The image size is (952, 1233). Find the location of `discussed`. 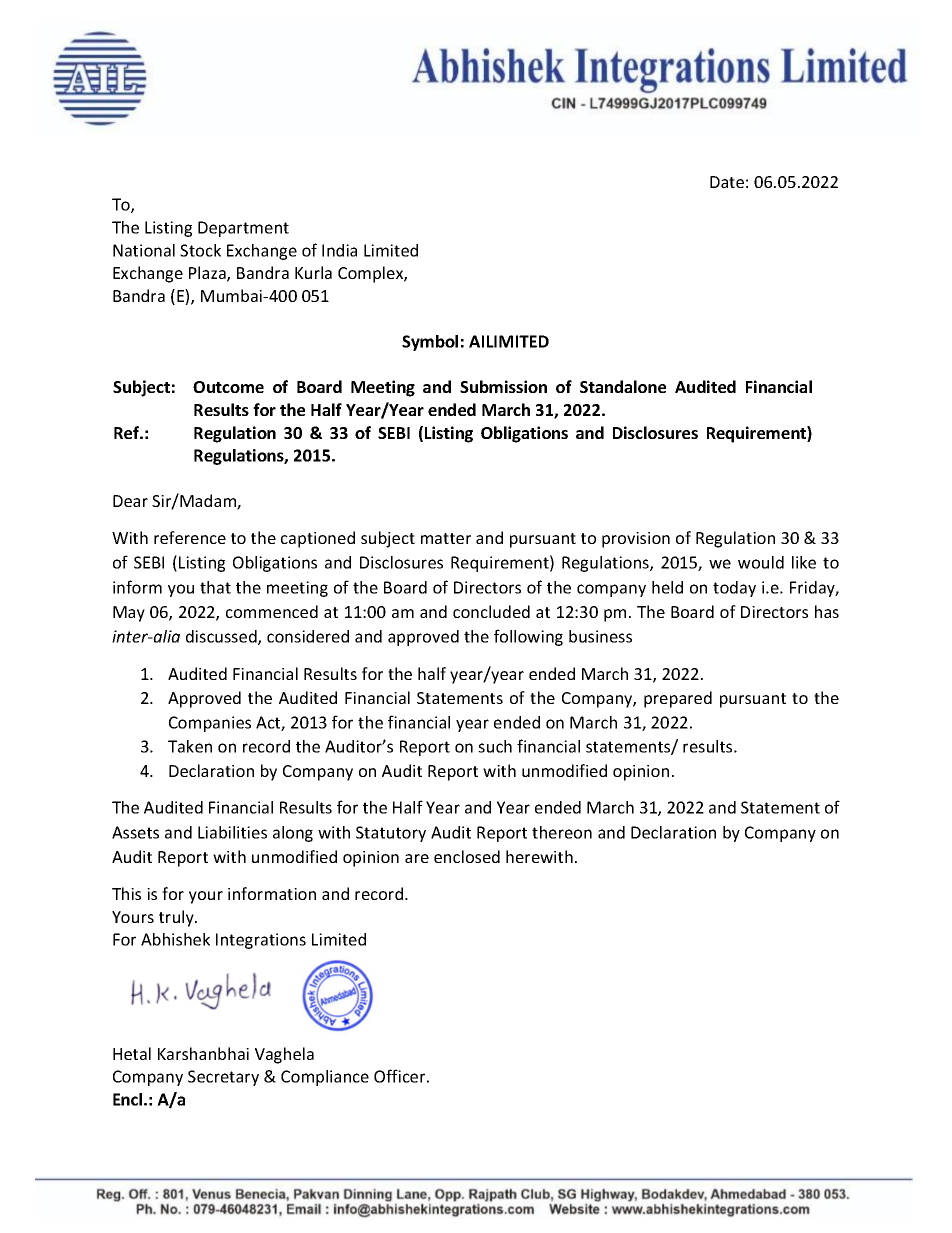

discussed is located at coordinates (222, 637).
